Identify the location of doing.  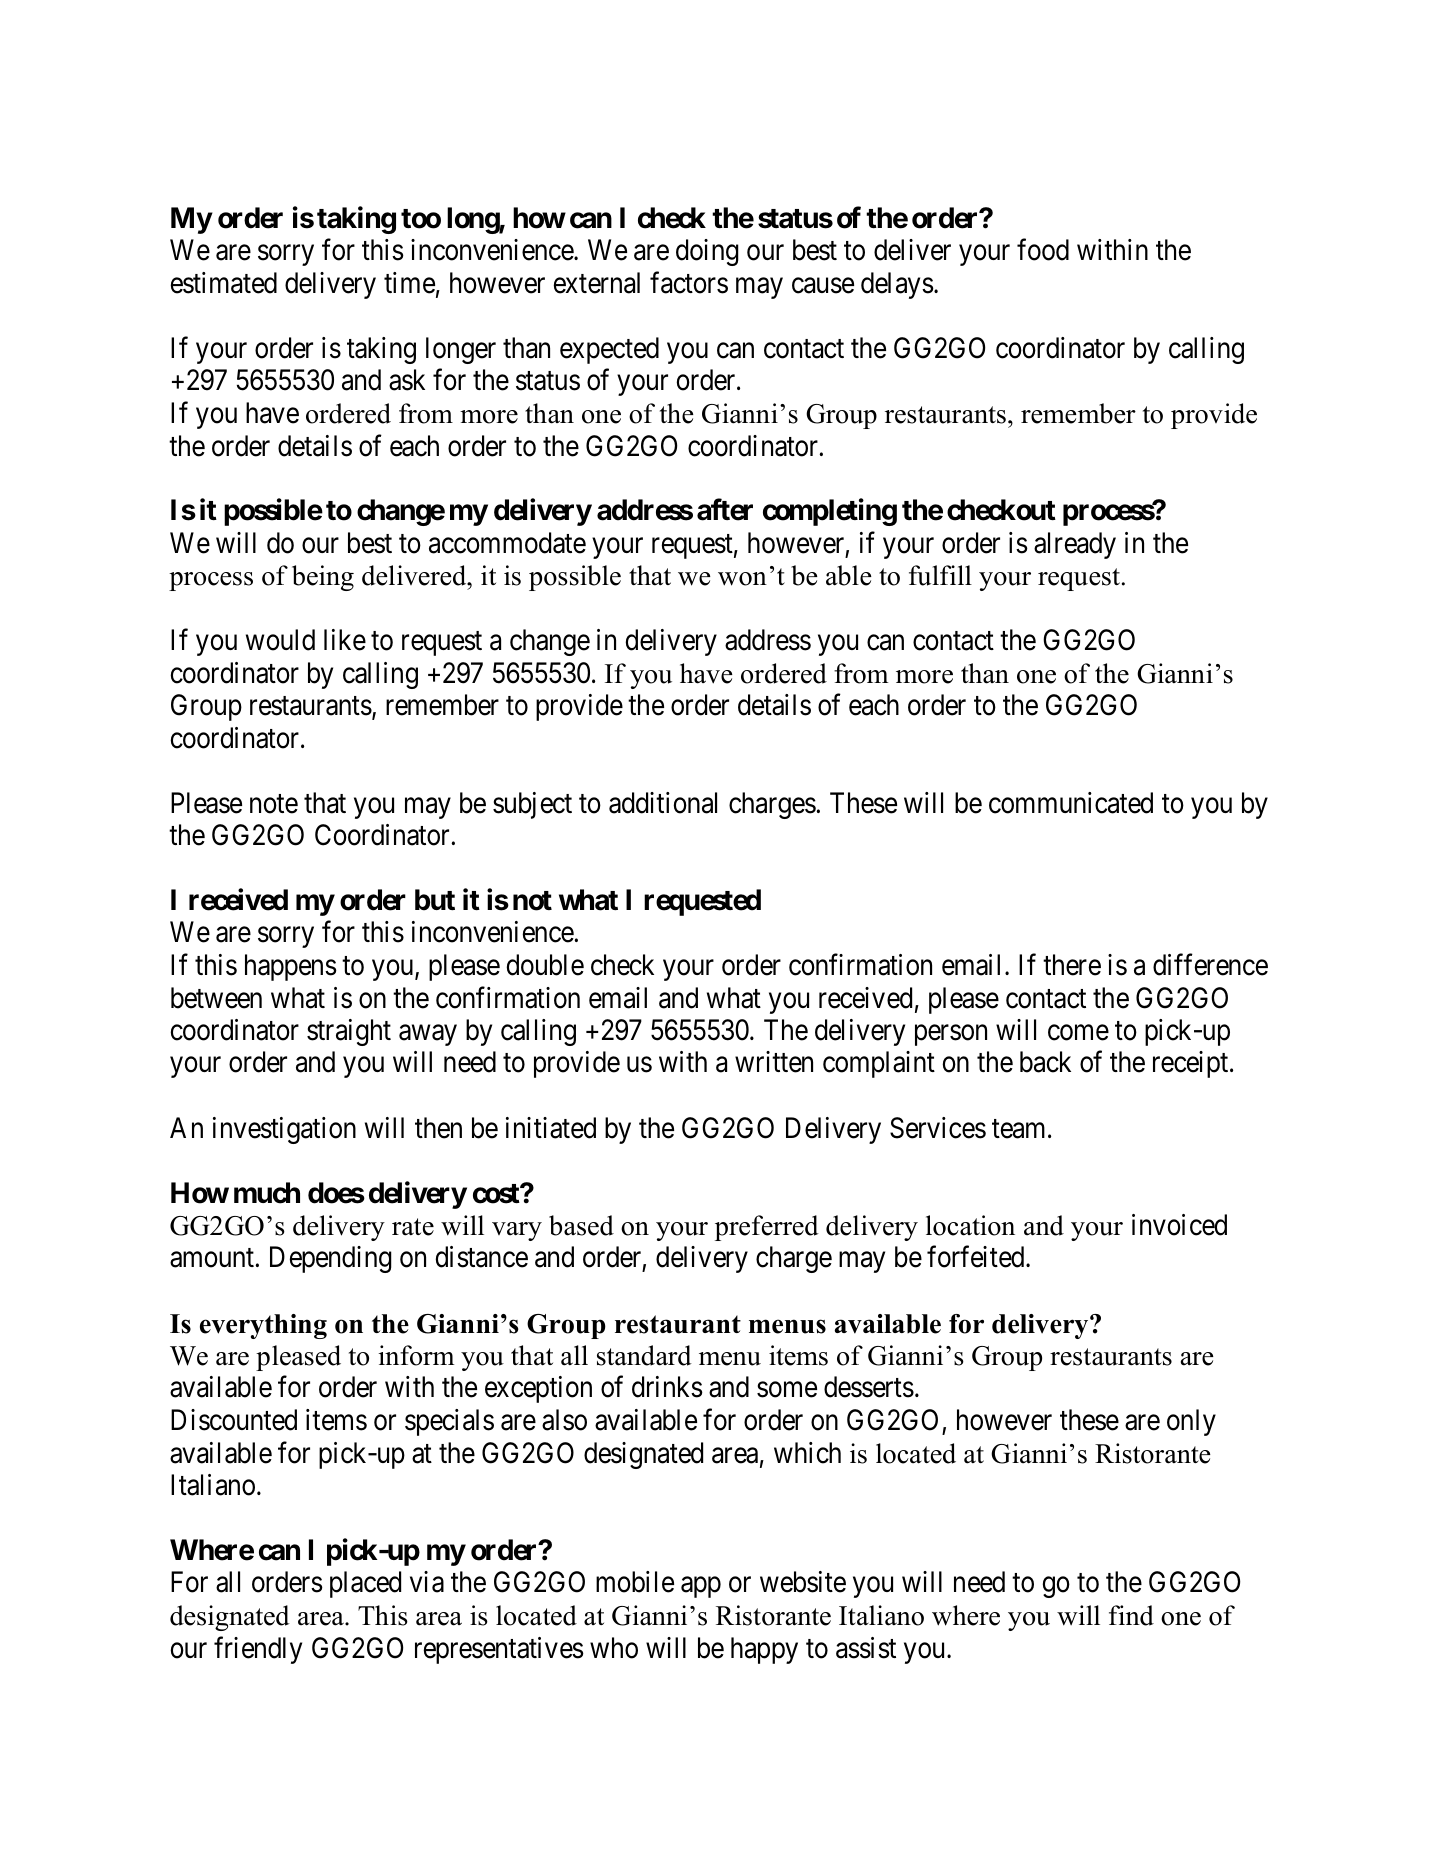
(707, 252).
